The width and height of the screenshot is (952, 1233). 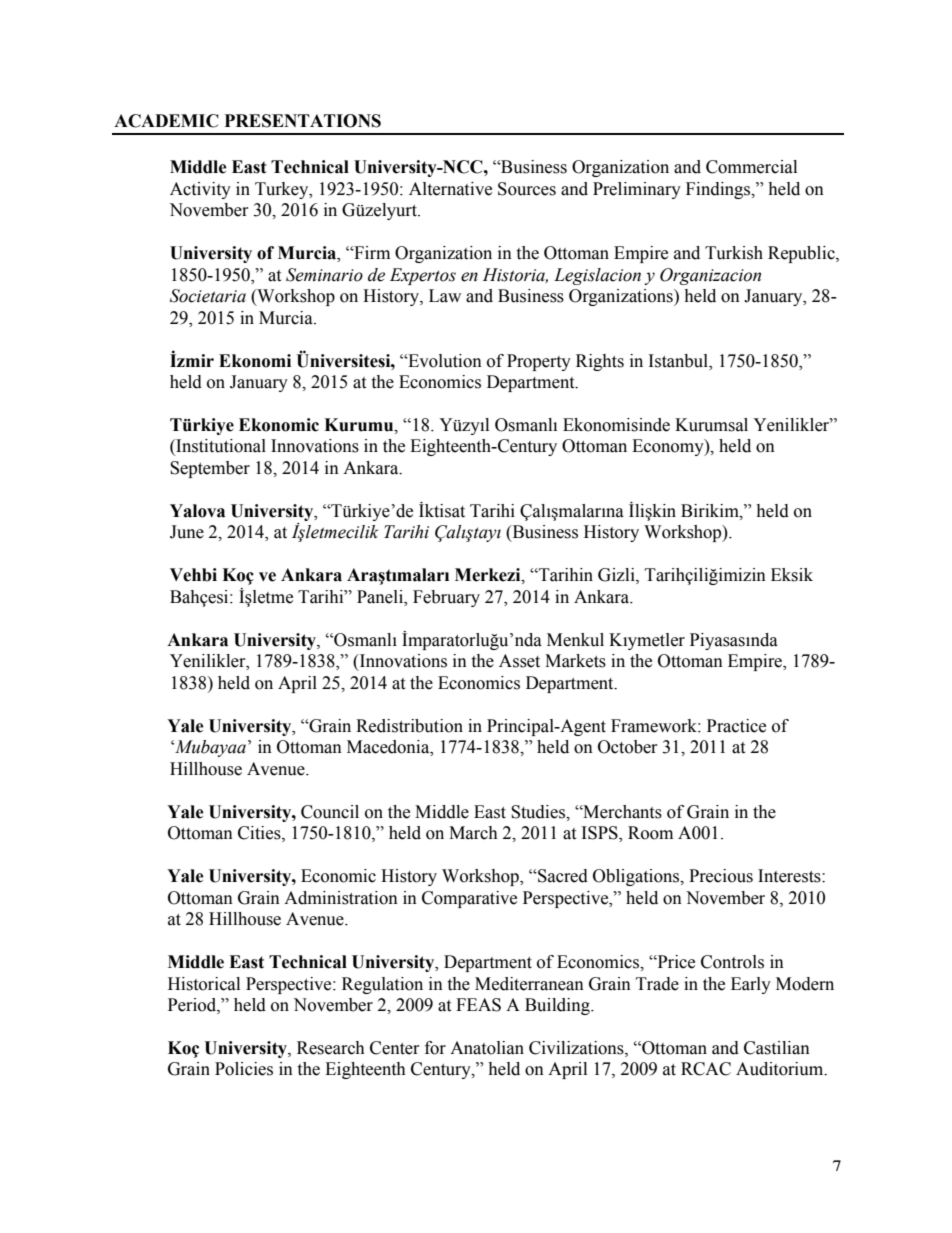 I want to click on Policies, so click(x=244, y=1069).
